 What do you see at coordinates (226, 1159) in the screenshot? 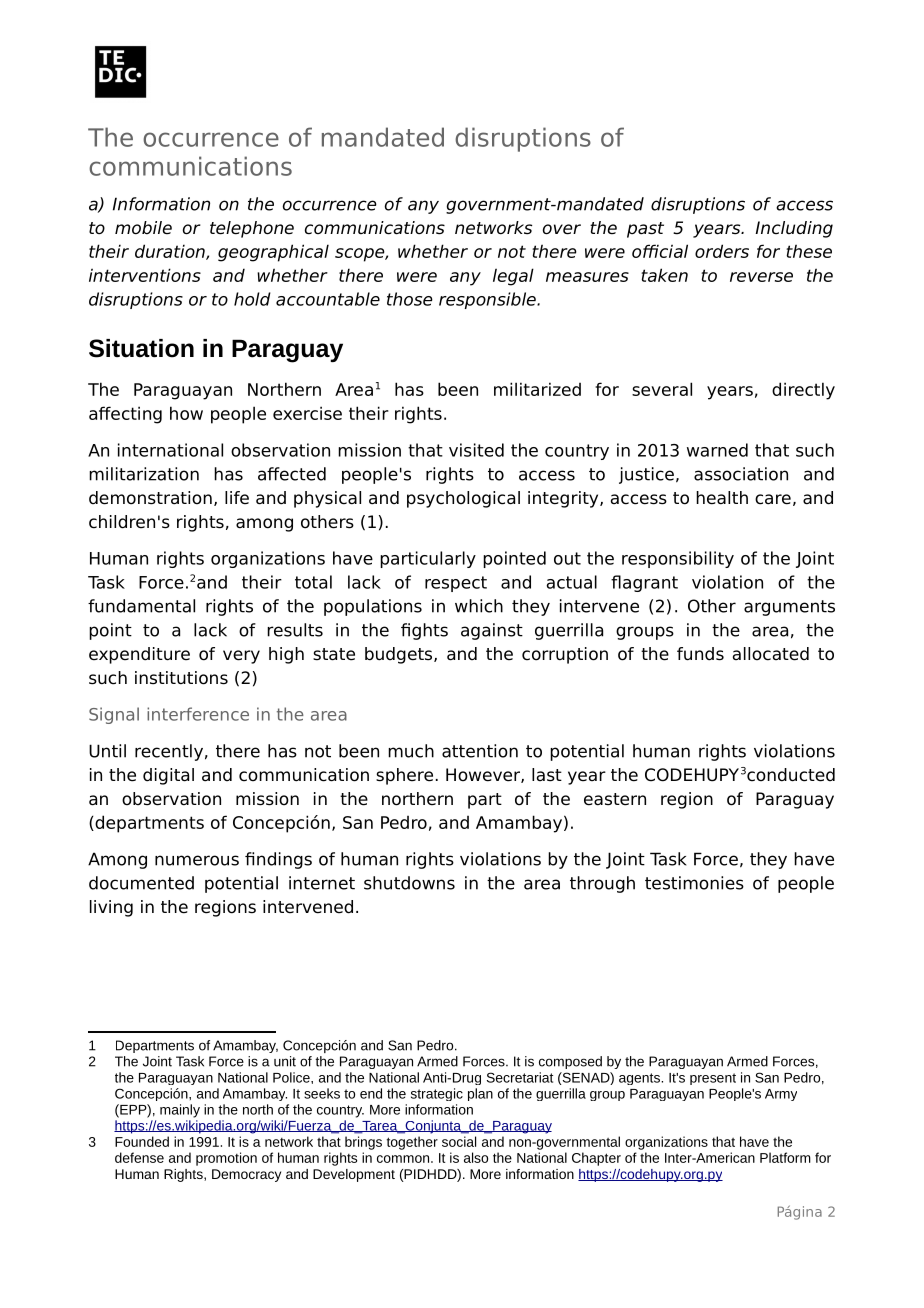
I see `promotion` at bounding box center [226, 1159].
